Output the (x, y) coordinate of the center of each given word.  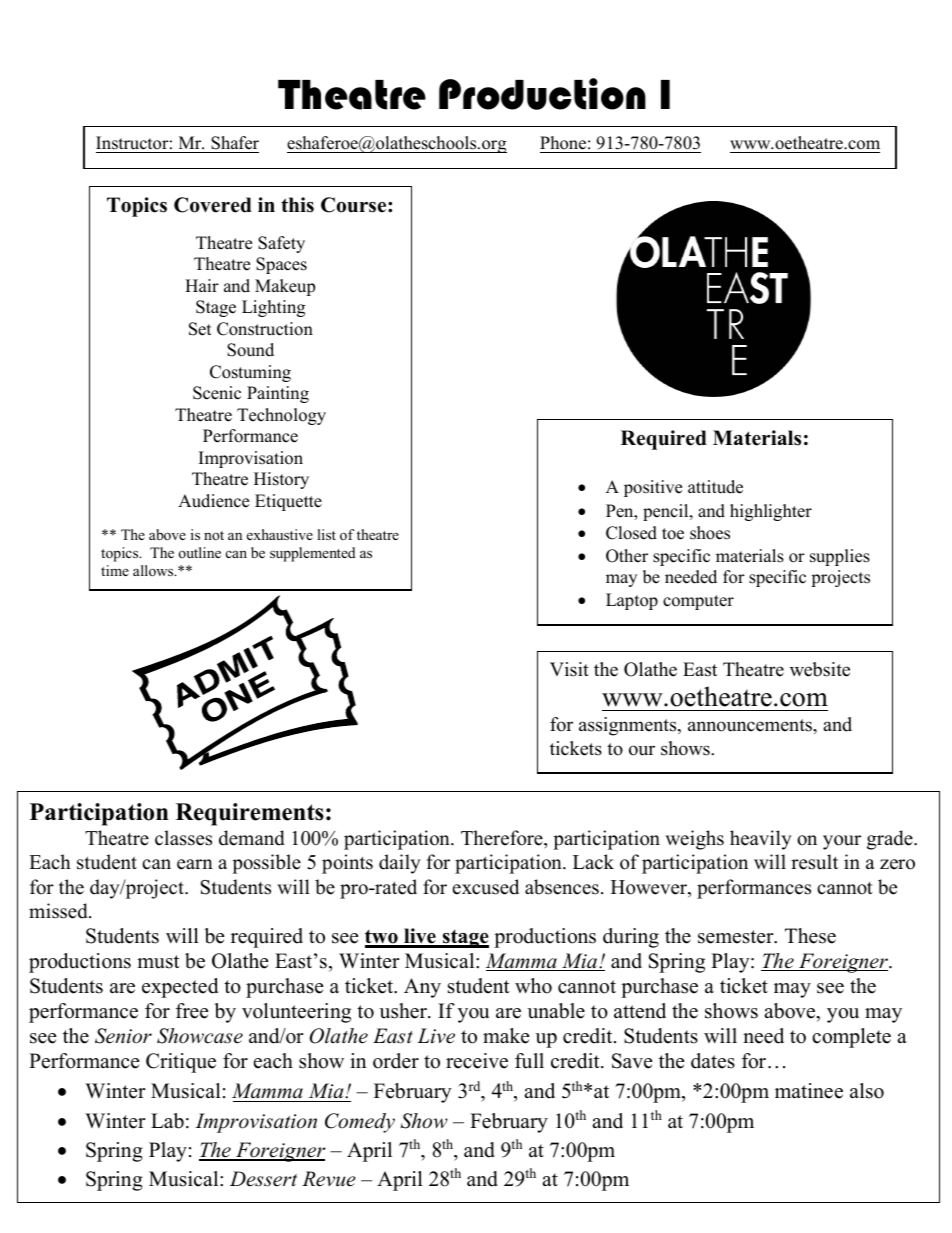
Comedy (360, 1123)
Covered (213, 205)
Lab (167, 1121)
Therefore (503, 839)
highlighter (771, 512)
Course (355, 205)
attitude (715, 487)
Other (627, 556)
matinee (809, 1091)
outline (200, 552)
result (814, 862)
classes (183, 838)
